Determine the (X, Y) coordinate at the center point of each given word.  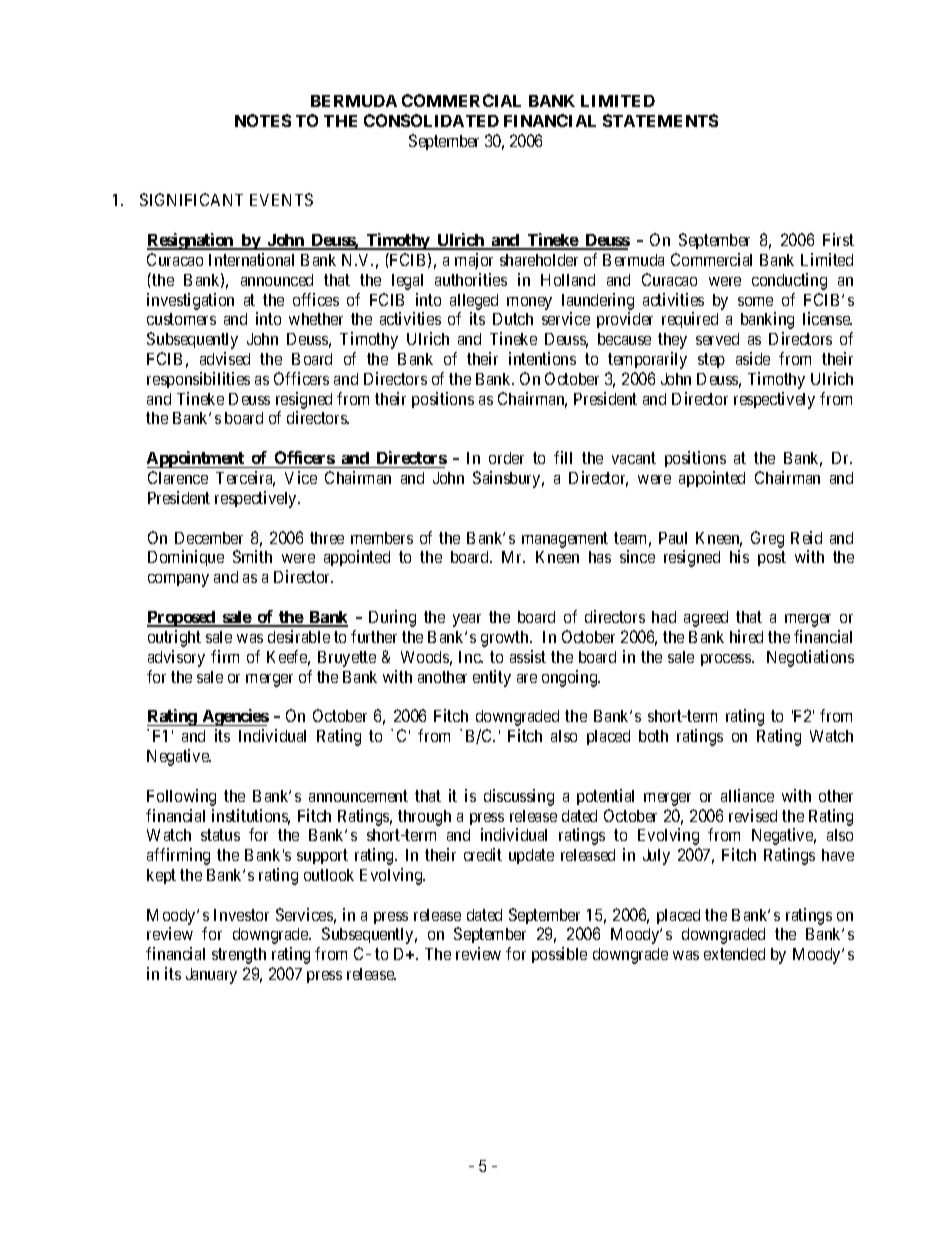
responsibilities (198, 380)
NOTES (263, 120)
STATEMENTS (660, 120)
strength (239, 956)
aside (753, 358)
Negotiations (810, 658)
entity (492, 678)
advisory (176, 658)
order (506, 458)
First (838, 239)
